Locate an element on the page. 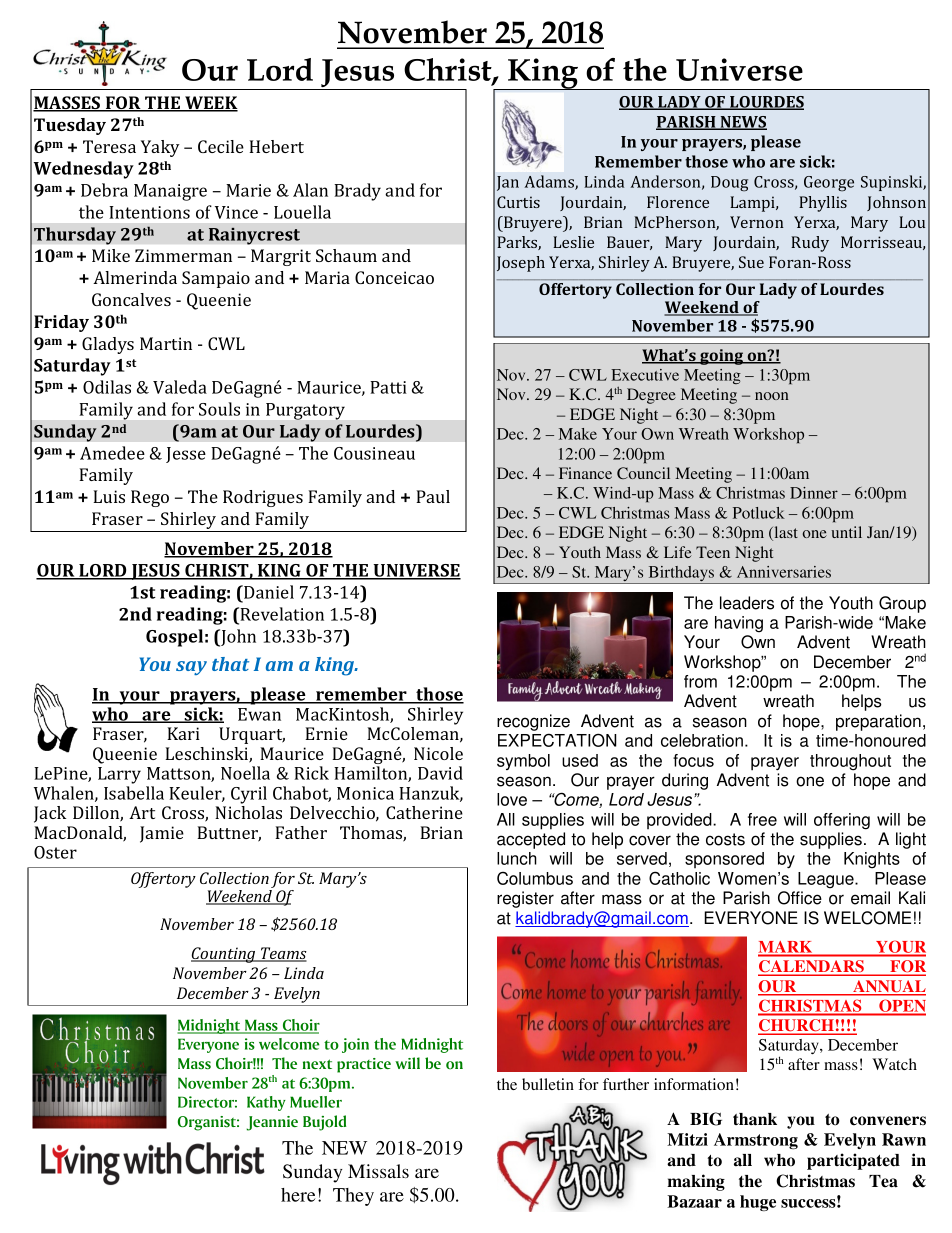 The image size is (952, 1233). participated is located at coordinates (853, 1161).
